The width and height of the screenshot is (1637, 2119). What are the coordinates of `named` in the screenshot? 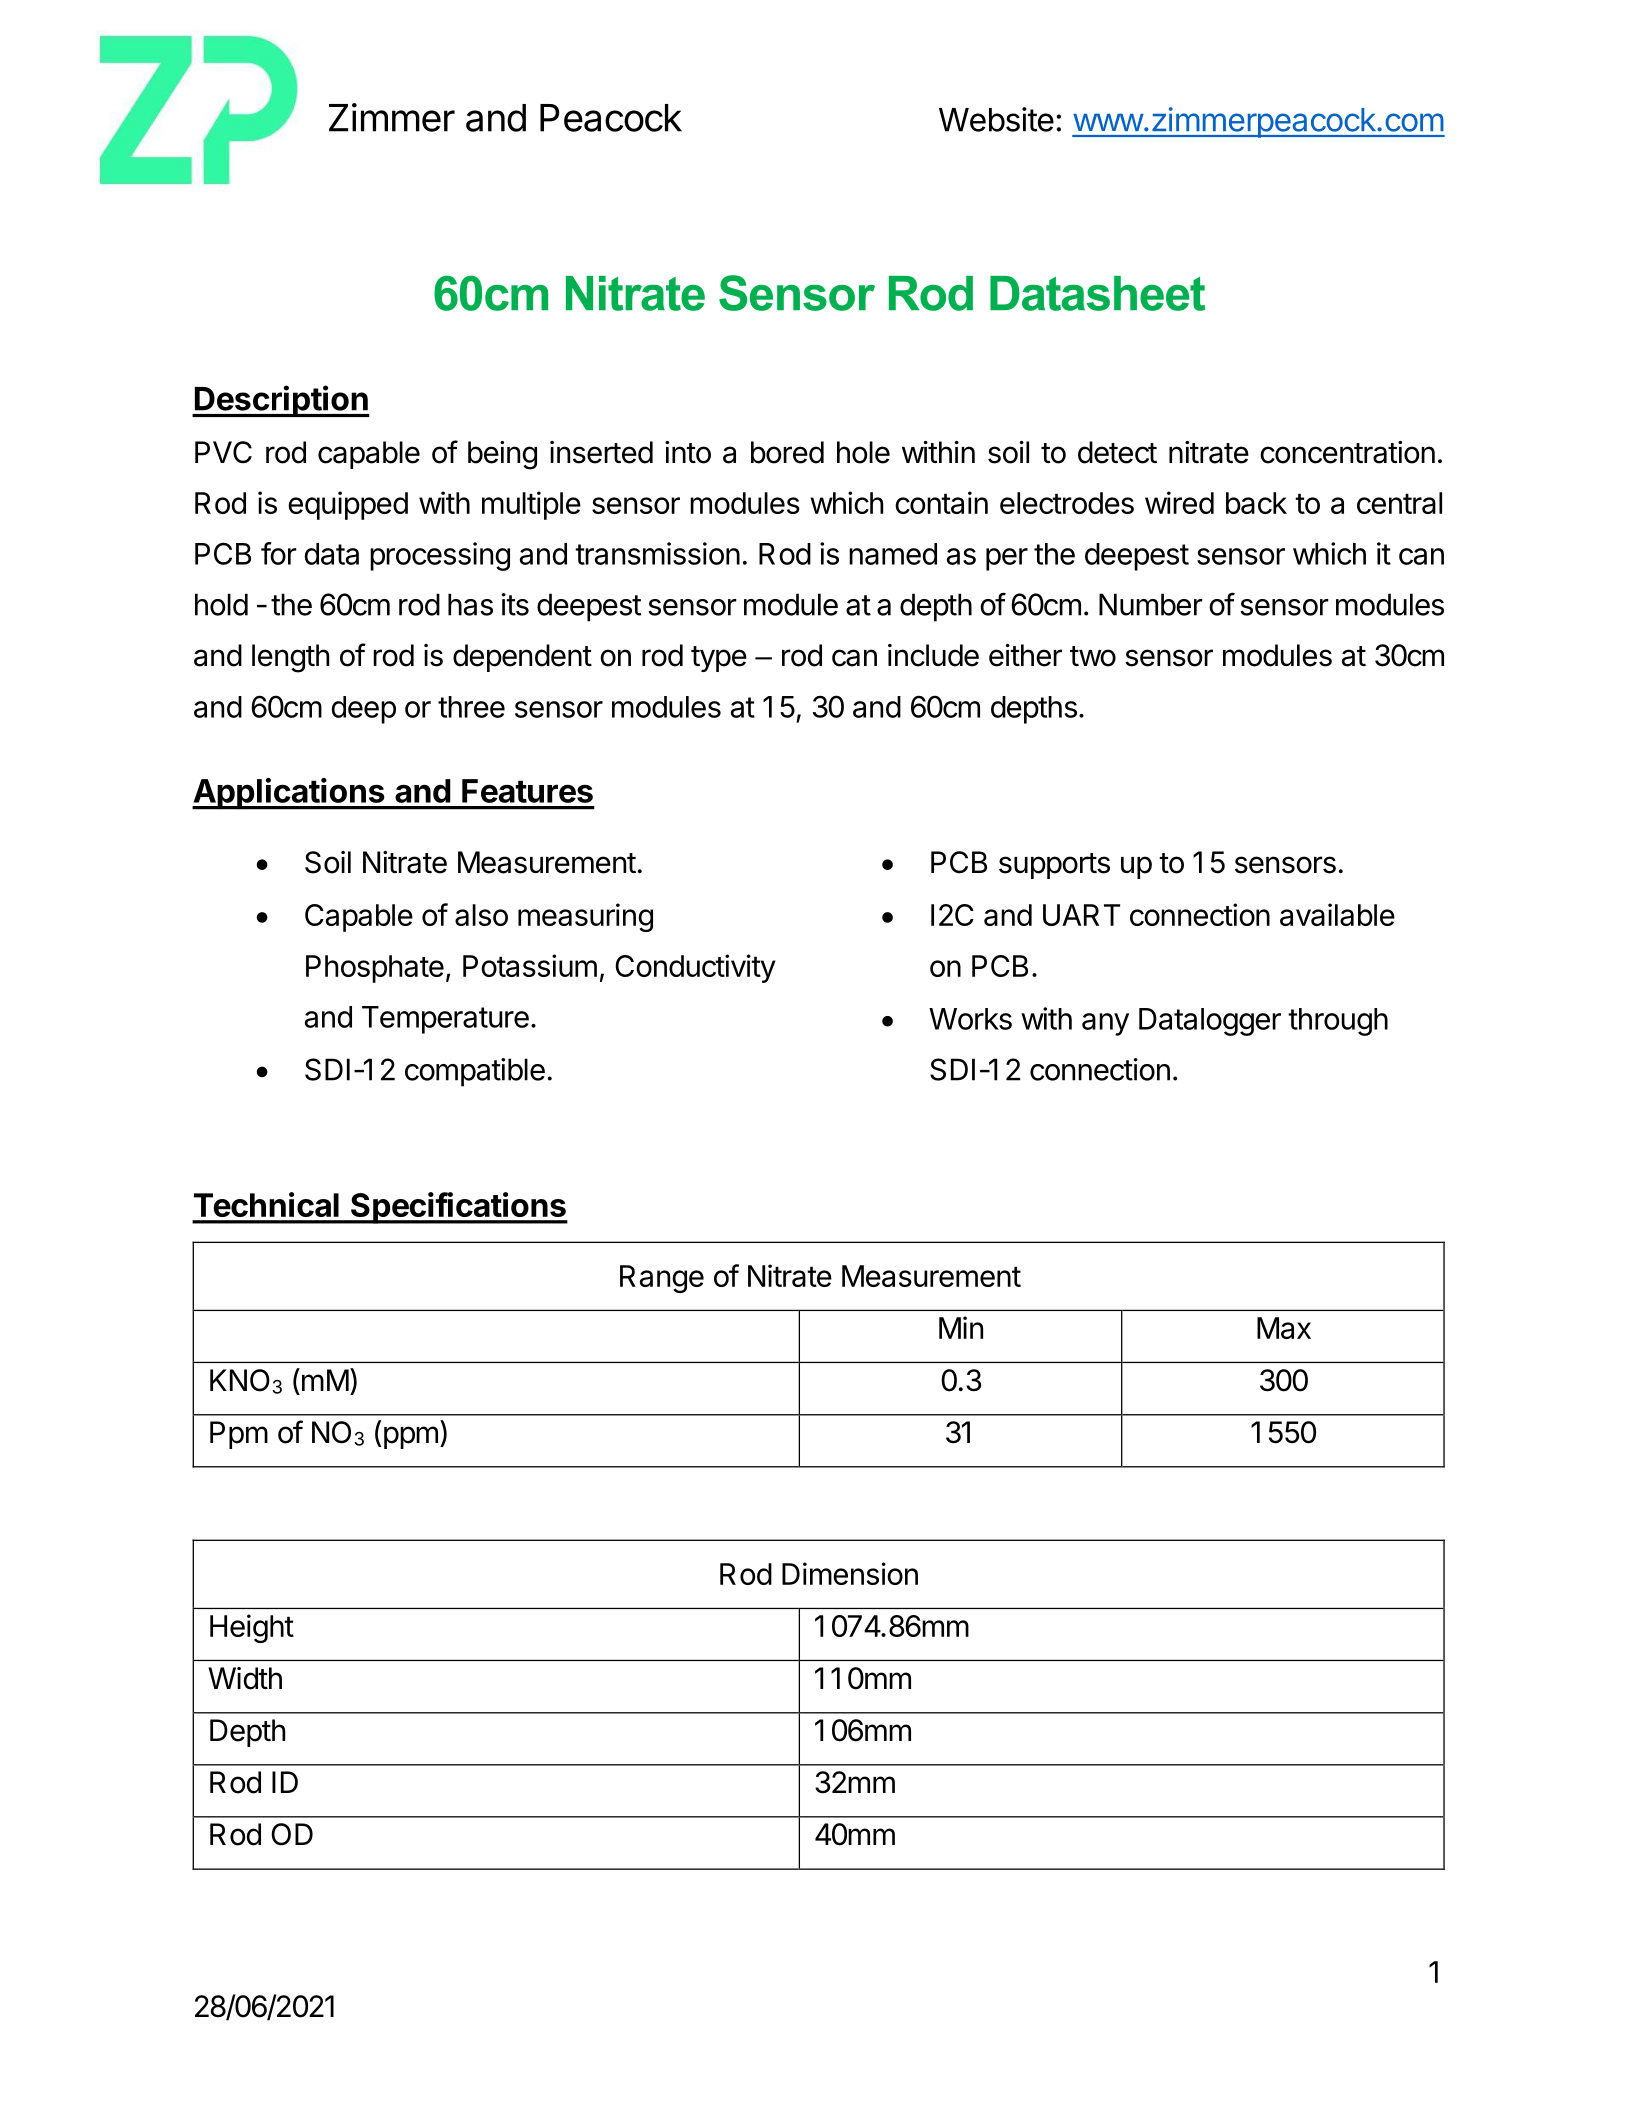 It's located at (893, 554).
